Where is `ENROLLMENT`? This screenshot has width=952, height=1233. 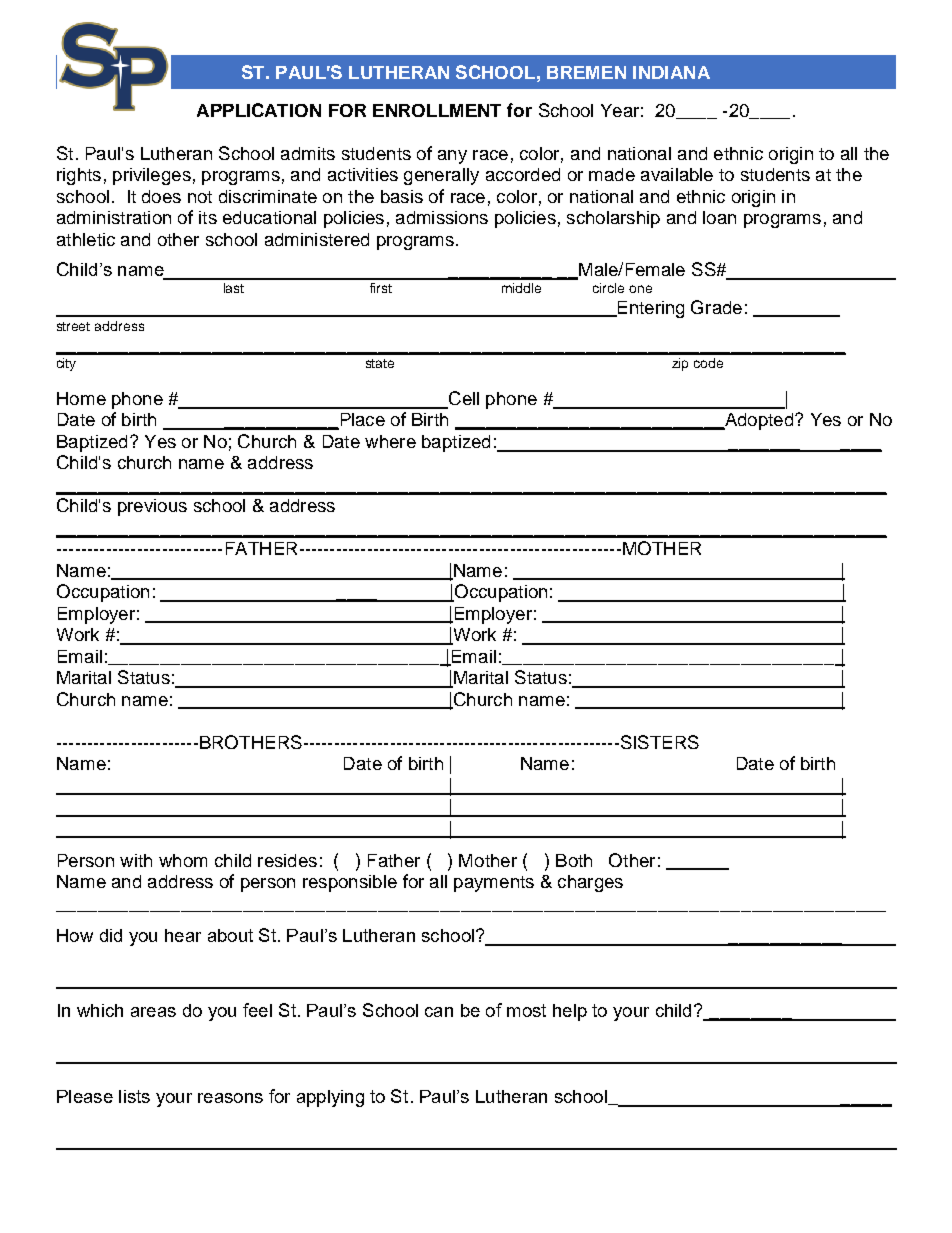
ENROLLMENT is located at coordinates (437, 110).
